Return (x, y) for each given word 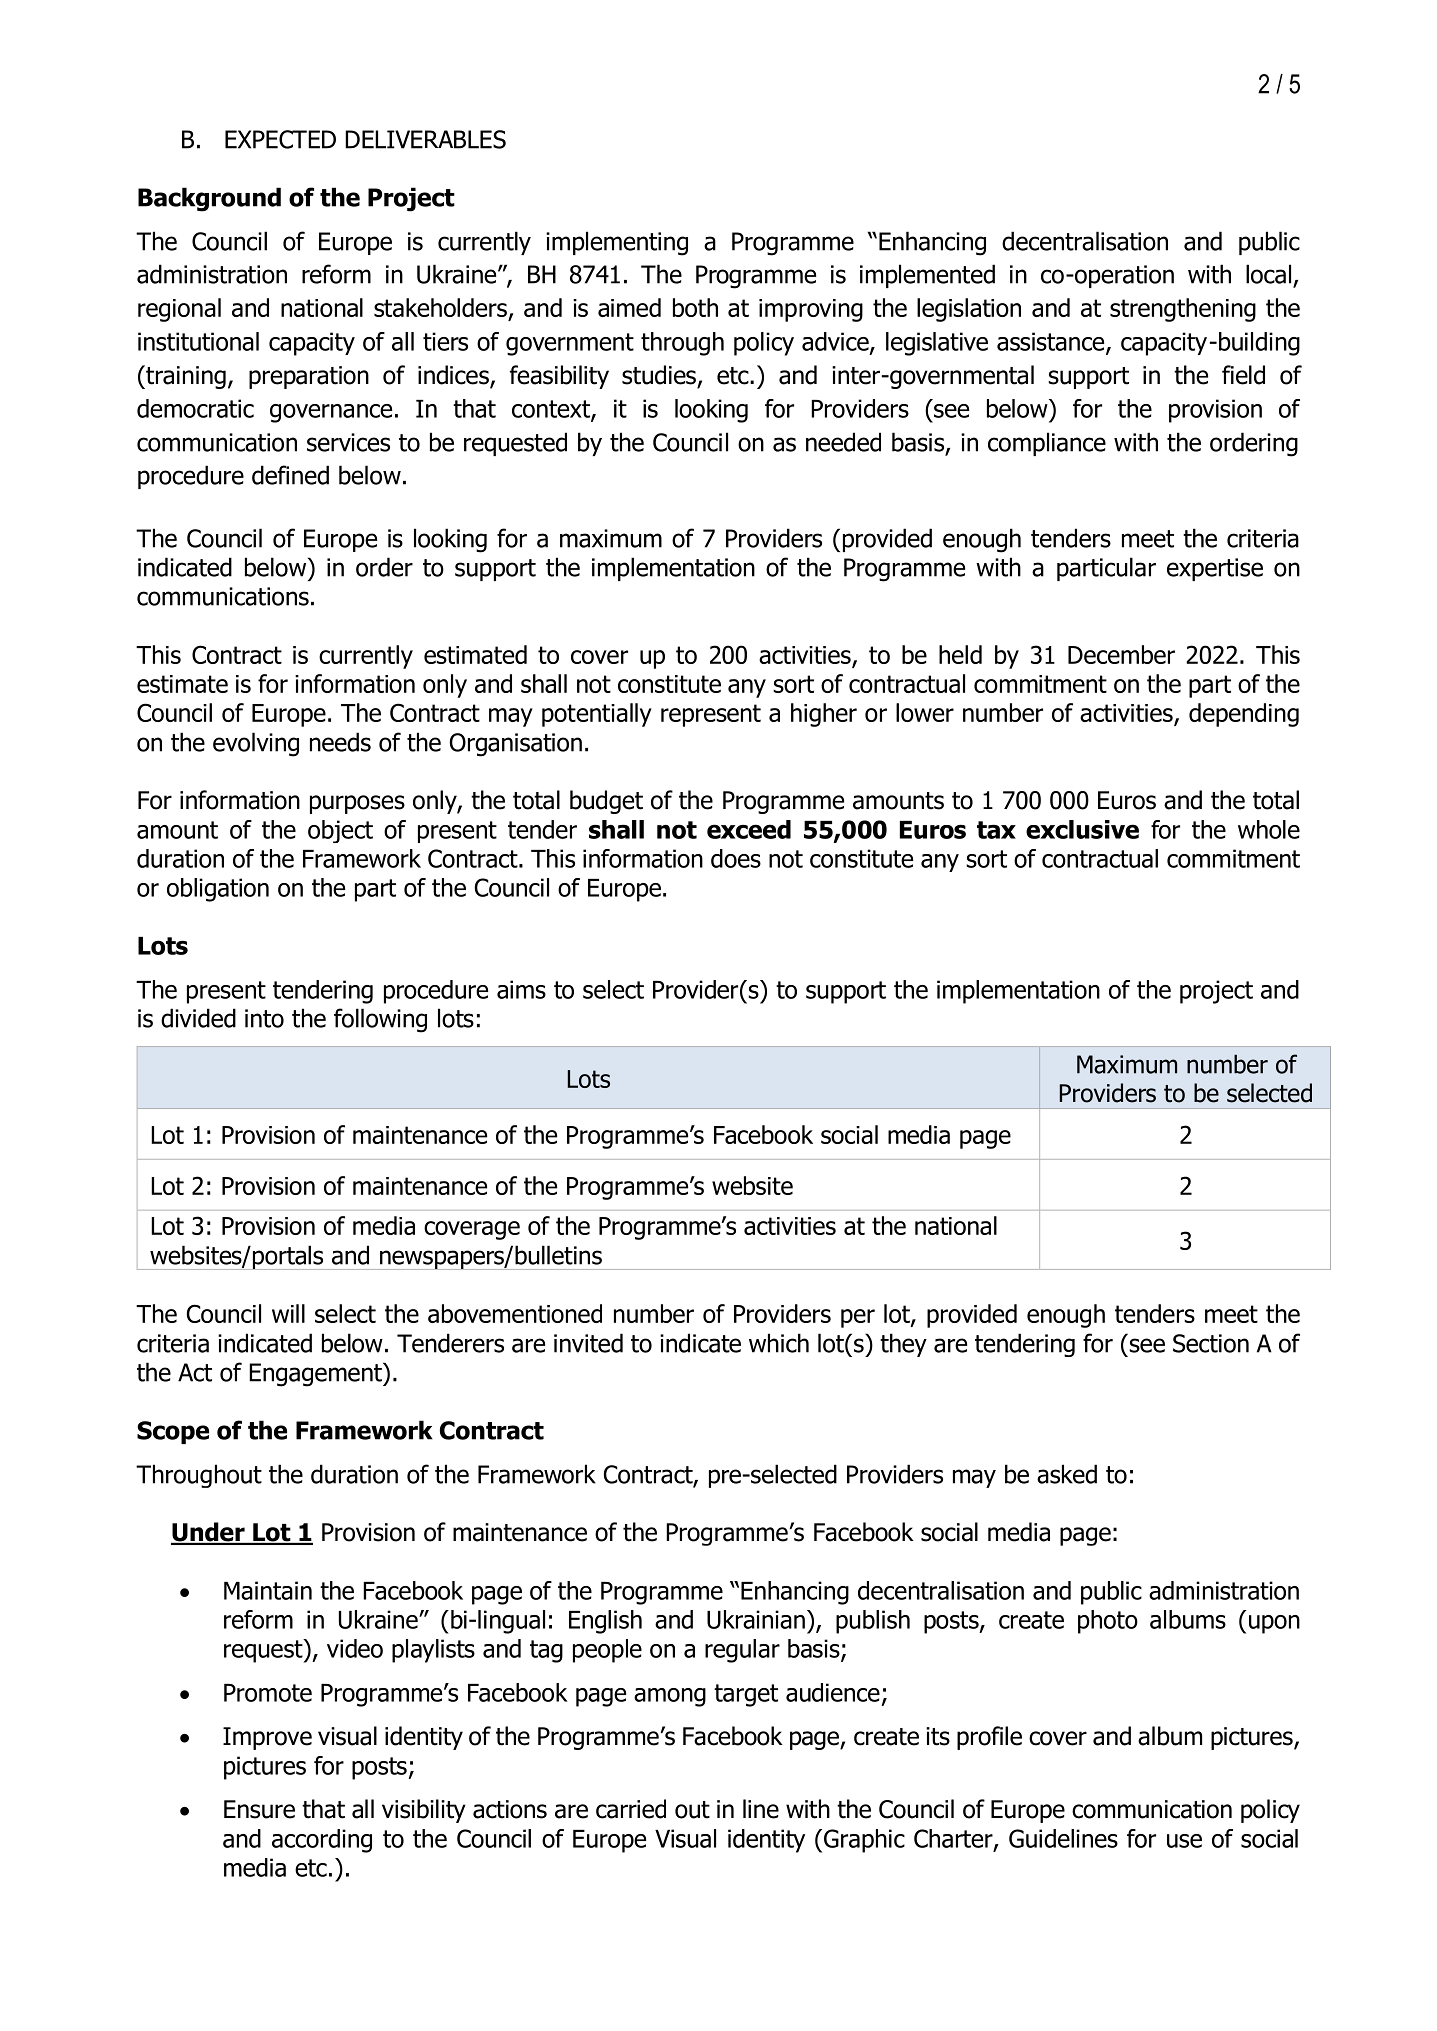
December (1121, 654)
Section (1211, 1343)
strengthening (1183, 310)
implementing (617, 243)
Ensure (259, 1809)
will (288, 1313)
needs (340, 742)
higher (824, 715)
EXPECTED (280, 139)
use (1184, 1841)
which (779, 1343)
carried (631, 1809)
